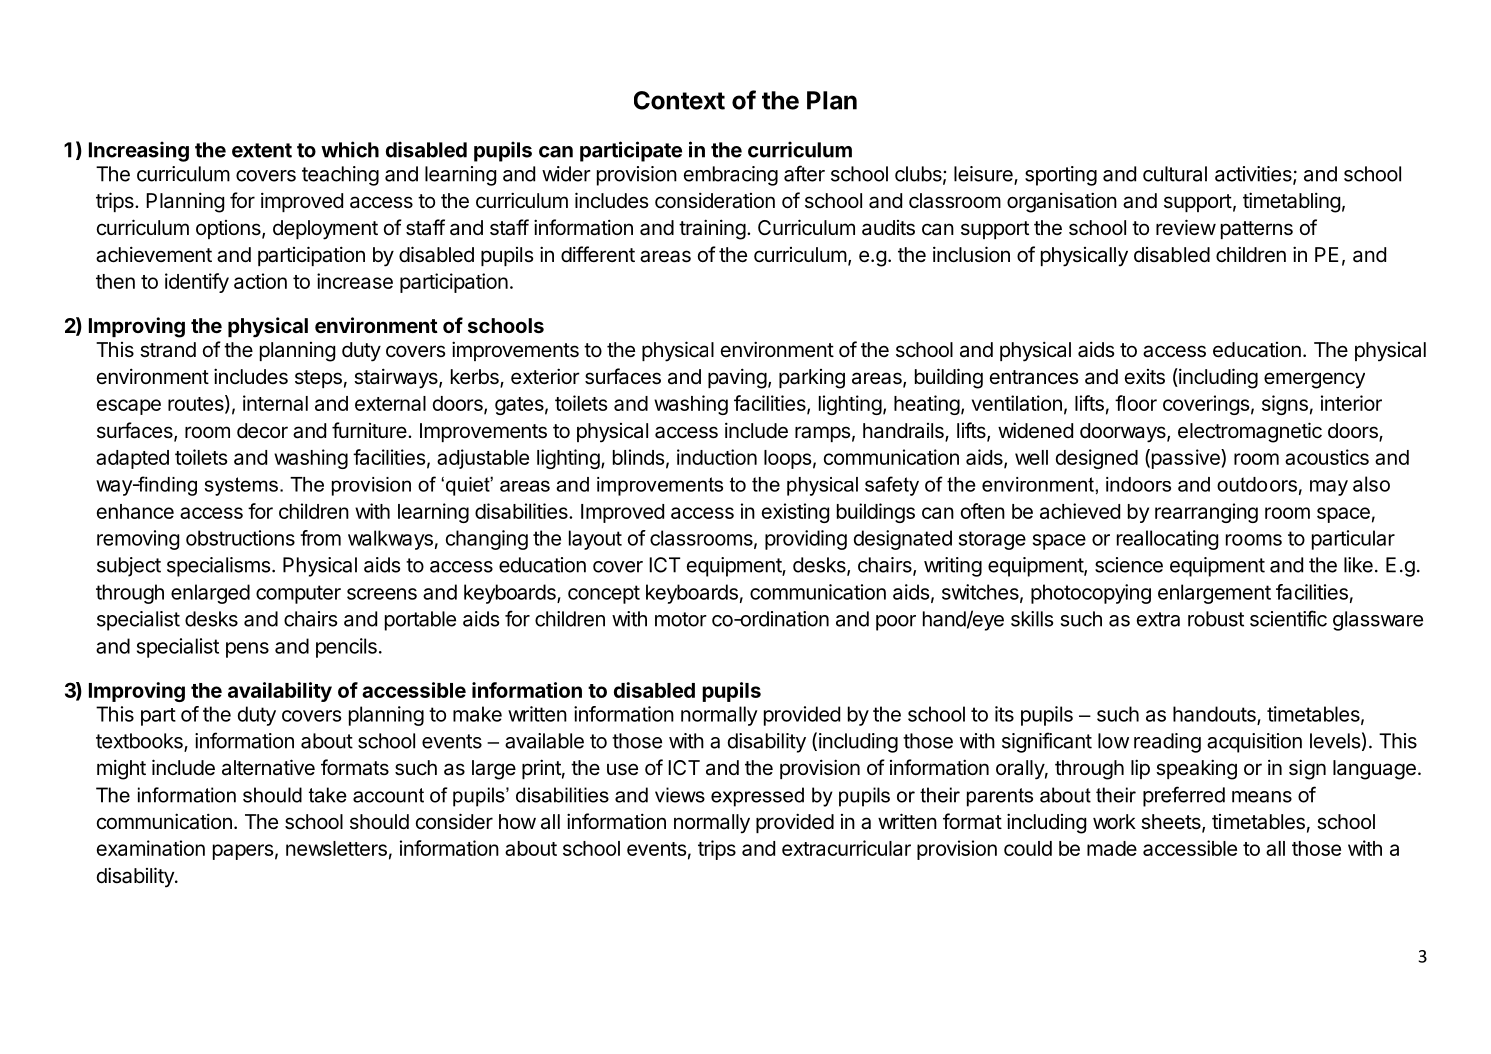  Describe the element at coordinates (788, 459) in the screenshot. I see `loops` at that location.
